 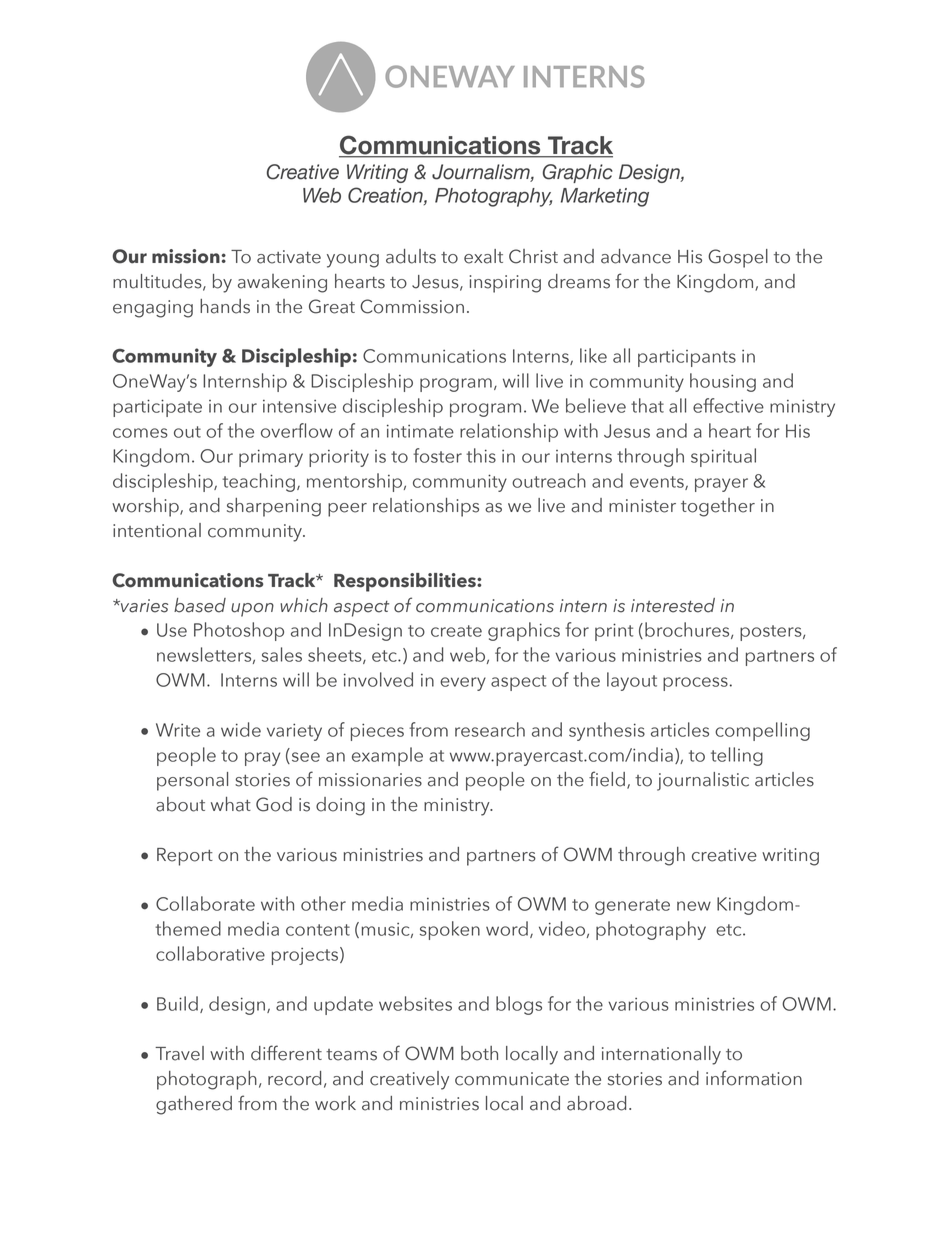 I want to click on gathered, so click(x=194, y=1105).
